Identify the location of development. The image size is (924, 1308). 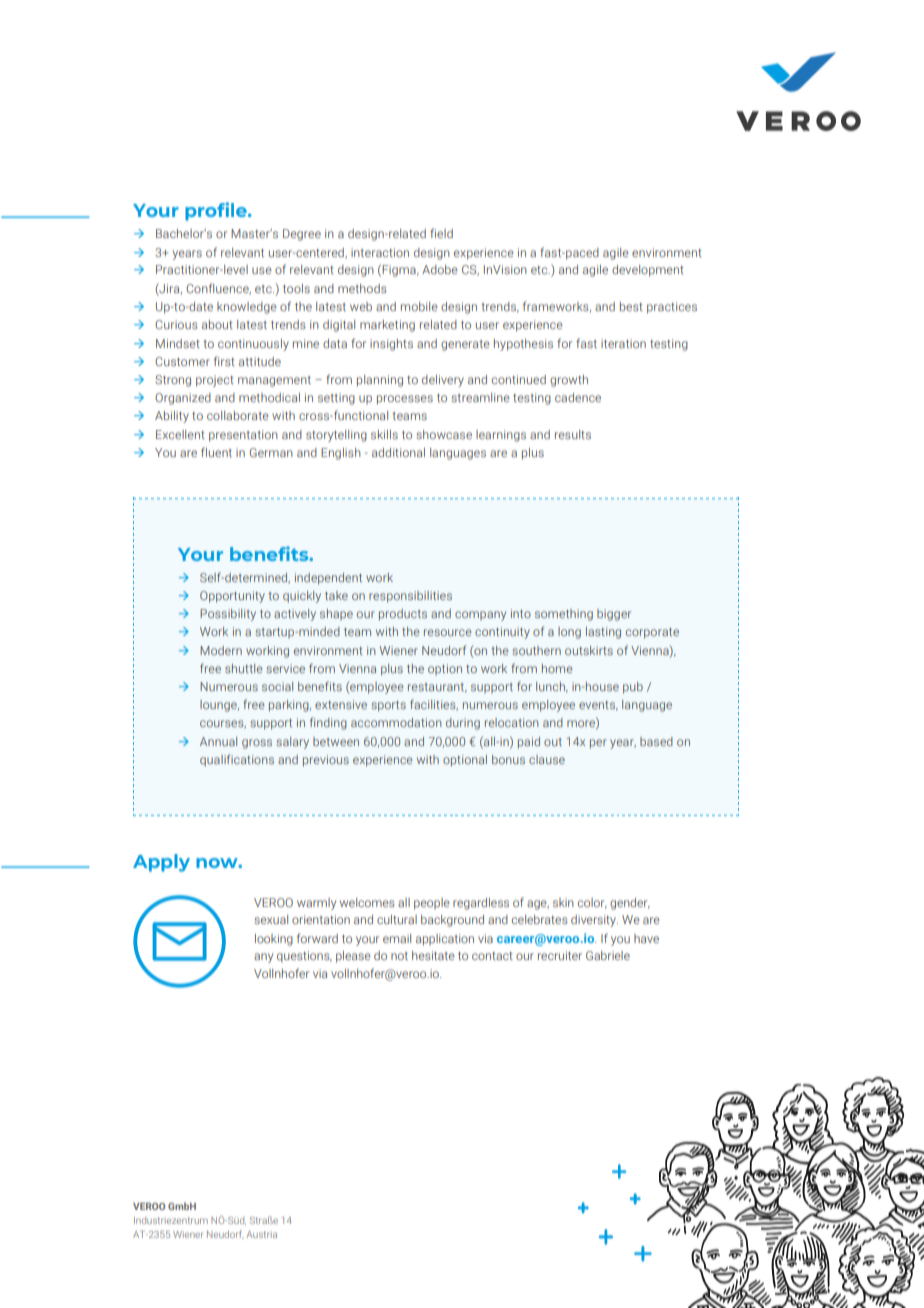
(648, 271).
